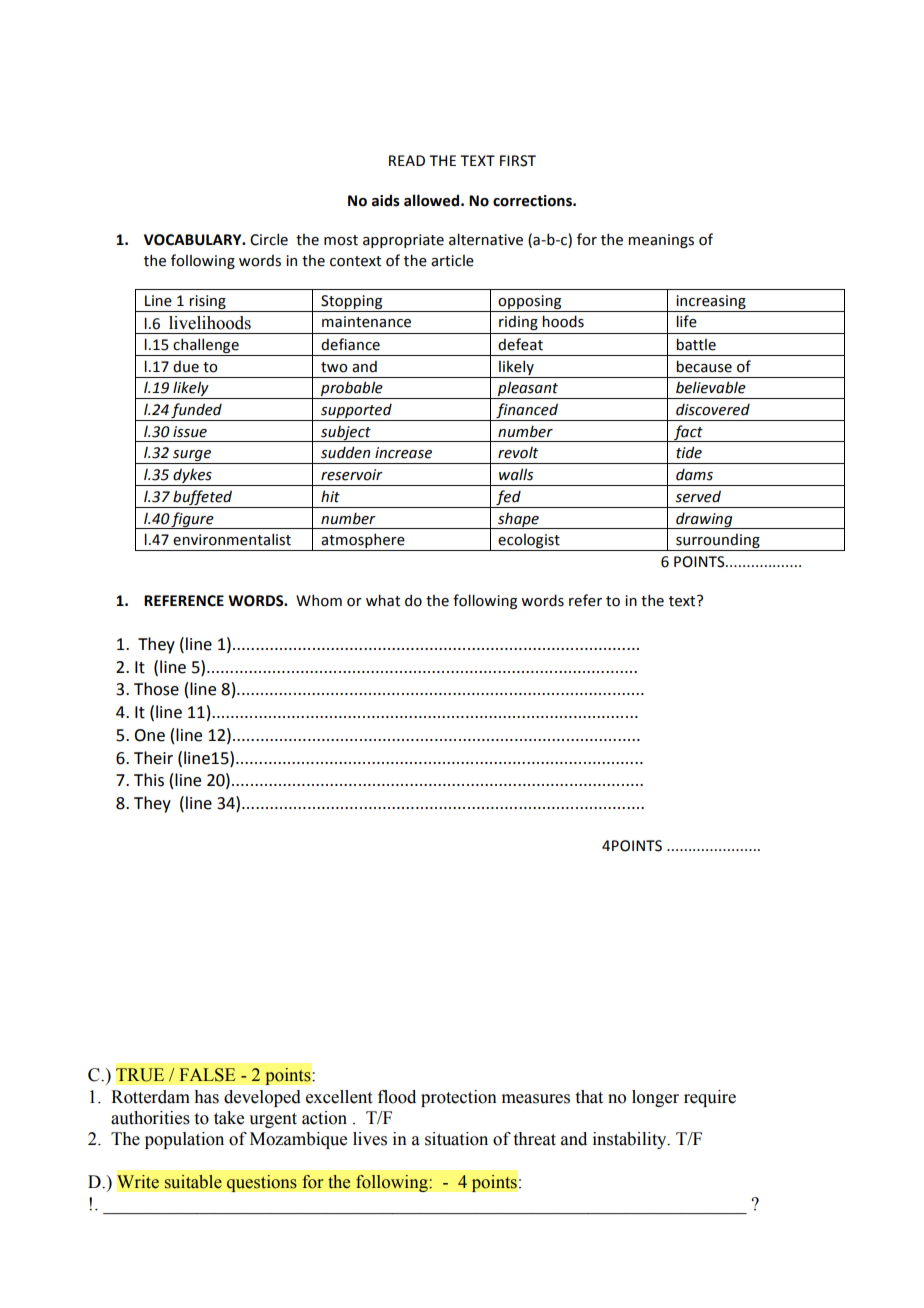 This screenshot has height=1308, width=924. I want to click on population, so click(184, 1140).
